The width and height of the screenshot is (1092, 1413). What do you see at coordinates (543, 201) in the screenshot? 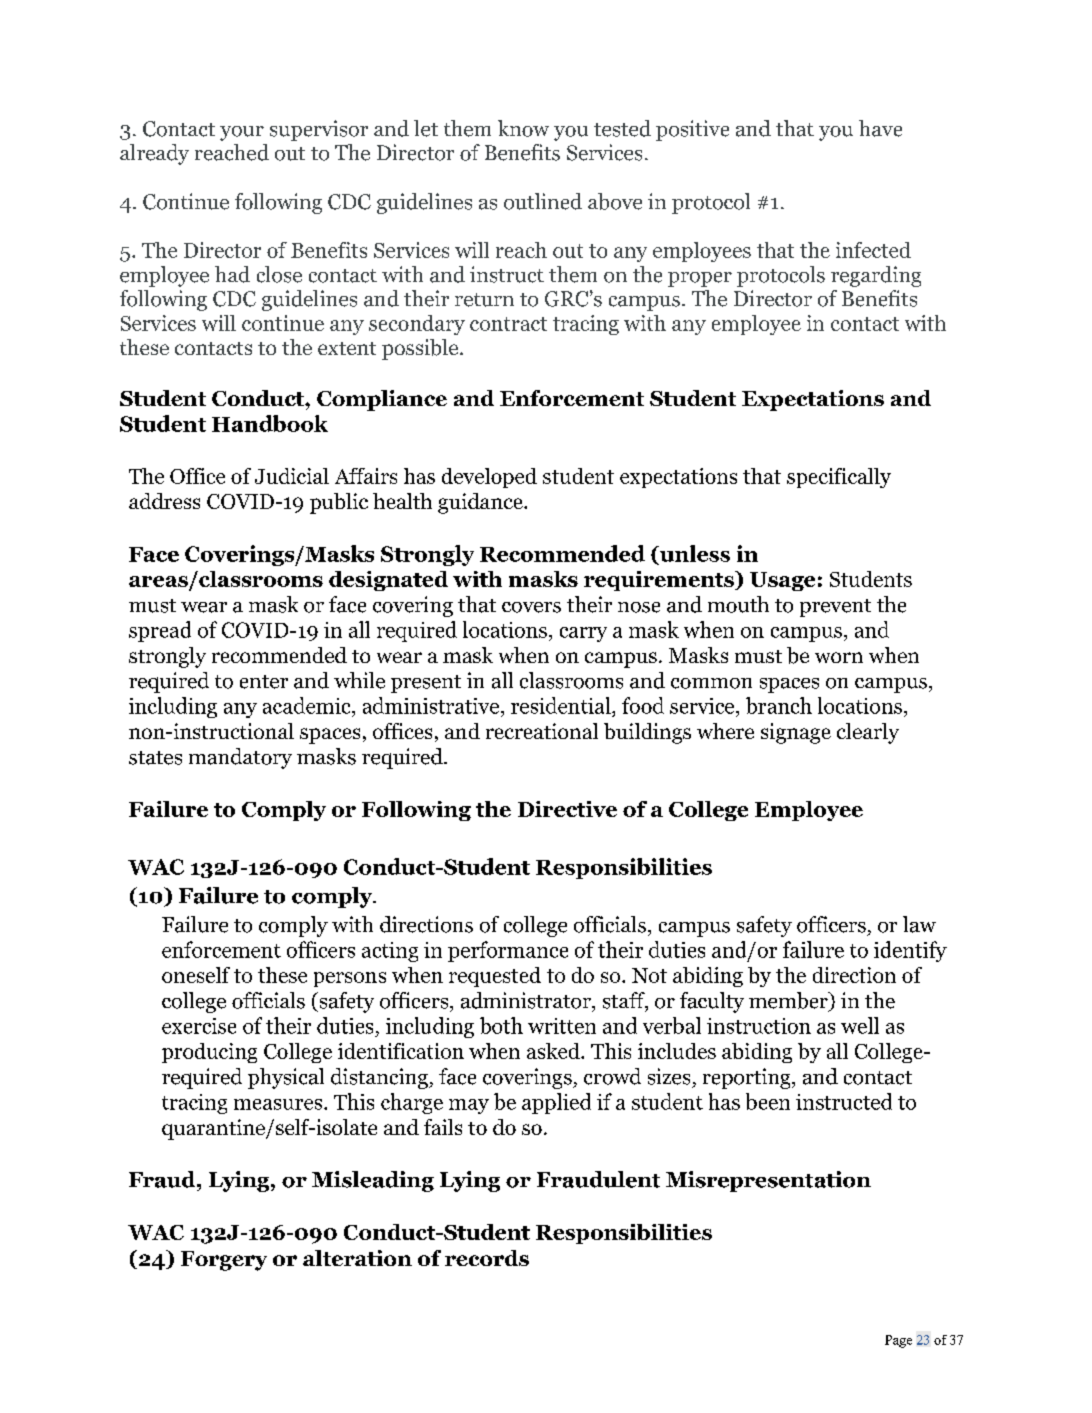
I see `outlined` at bounding box center [543, 201].
